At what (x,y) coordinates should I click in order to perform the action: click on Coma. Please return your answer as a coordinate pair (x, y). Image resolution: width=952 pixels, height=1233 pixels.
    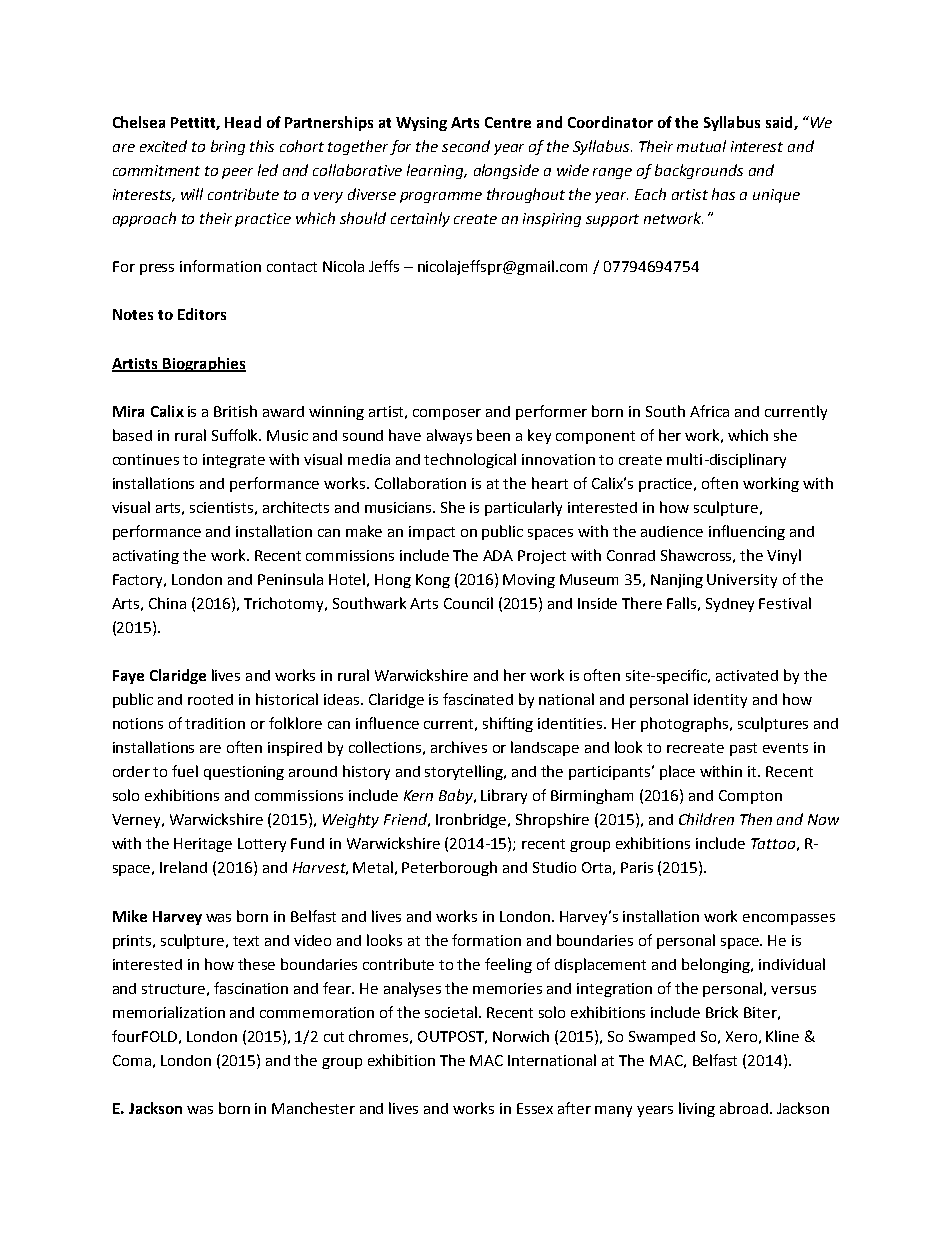
    Looking at the image, I should click on (132, 1060).
